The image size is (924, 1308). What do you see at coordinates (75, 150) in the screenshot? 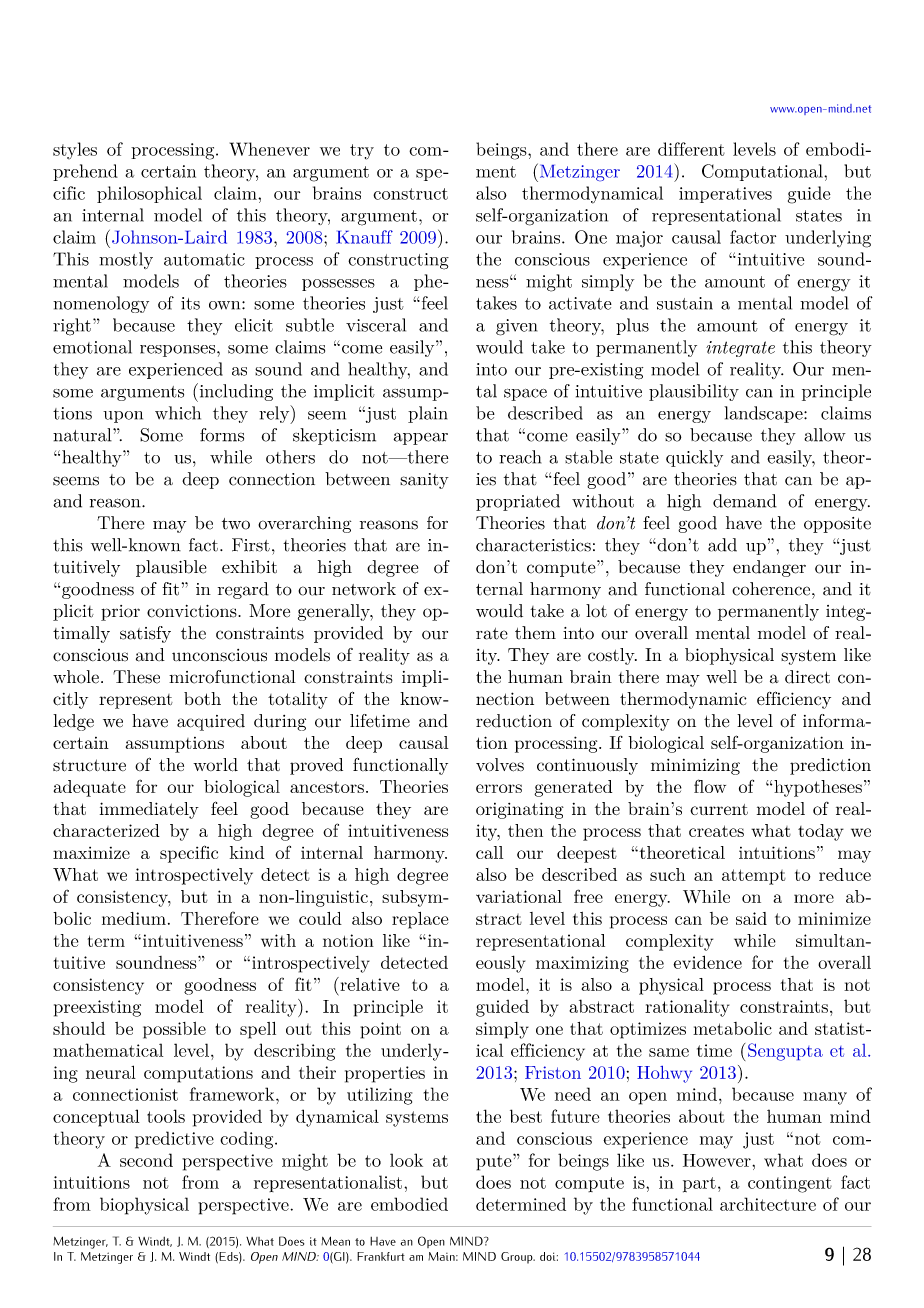
I see `styles` at bounding box center [75, 150].
